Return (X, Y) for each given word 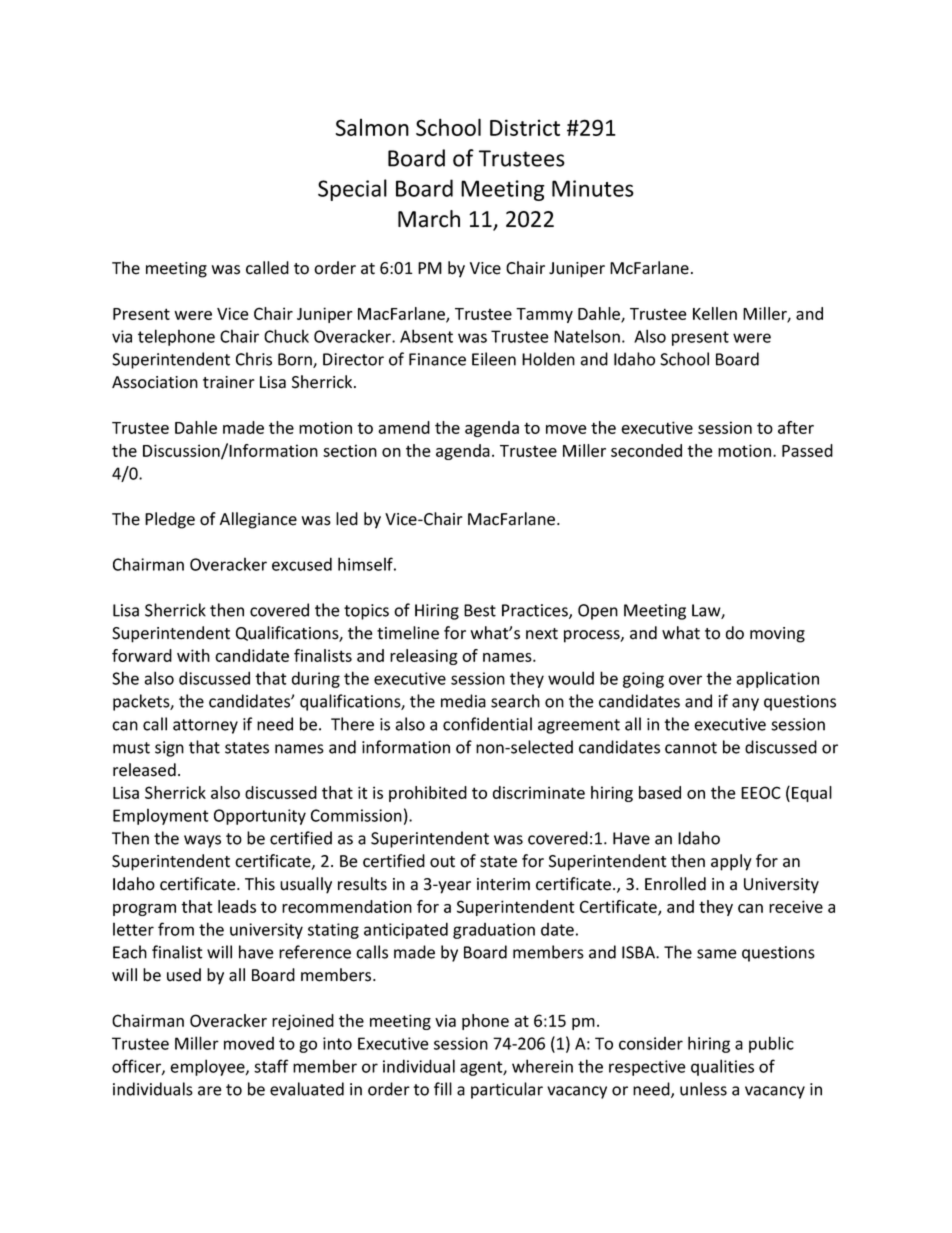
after (796, 427)
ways (202, 841)
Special (352, 190)
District (525, 127)
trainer (229, 382)
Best (480, 610)
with (193, 655)
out (442, 862)
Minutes (593, 188)
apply (731, 862)
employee (208, 1067)
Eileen (494, 359)
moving (777, 635)
